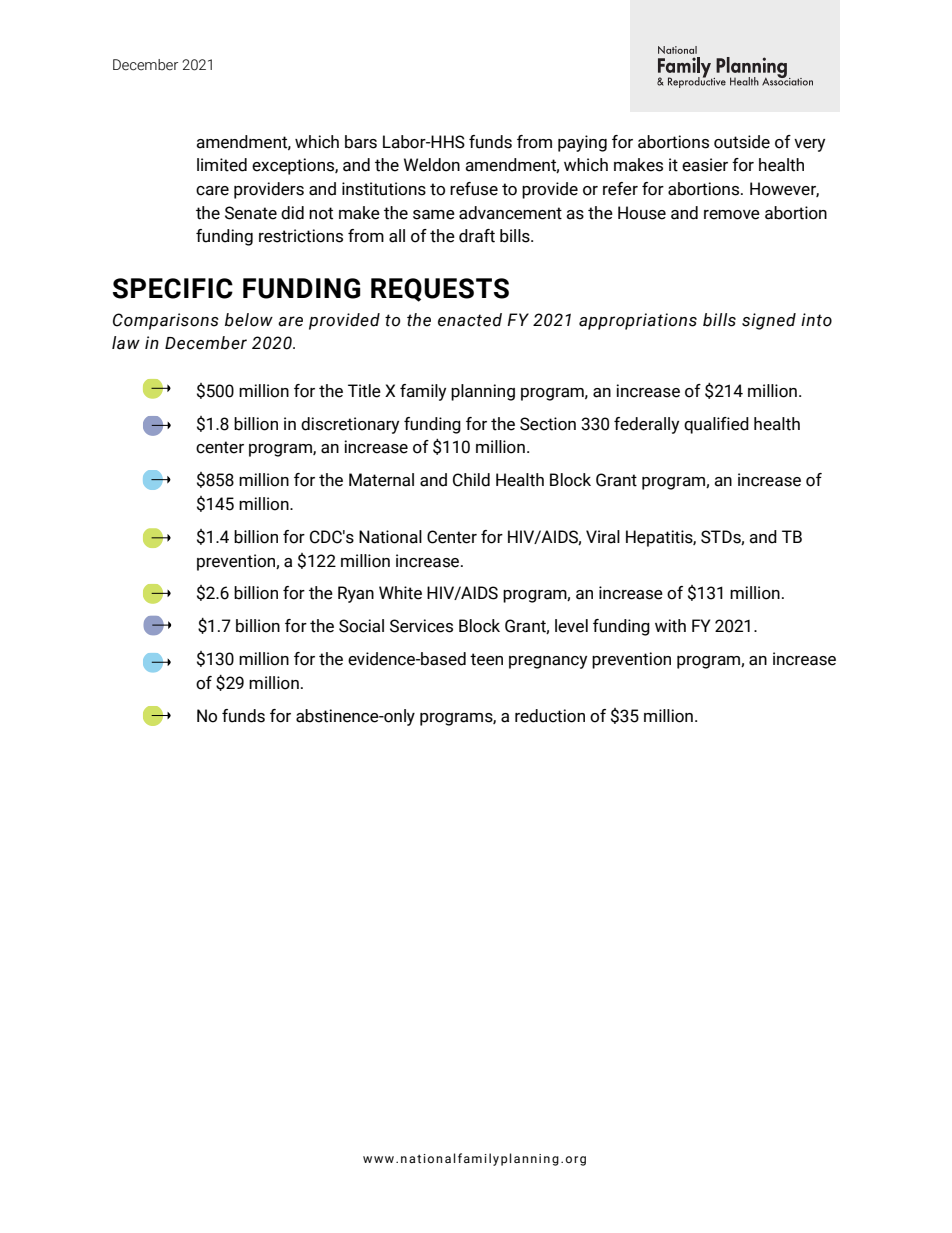  I want to click on discretionary, so click(350, 425).
